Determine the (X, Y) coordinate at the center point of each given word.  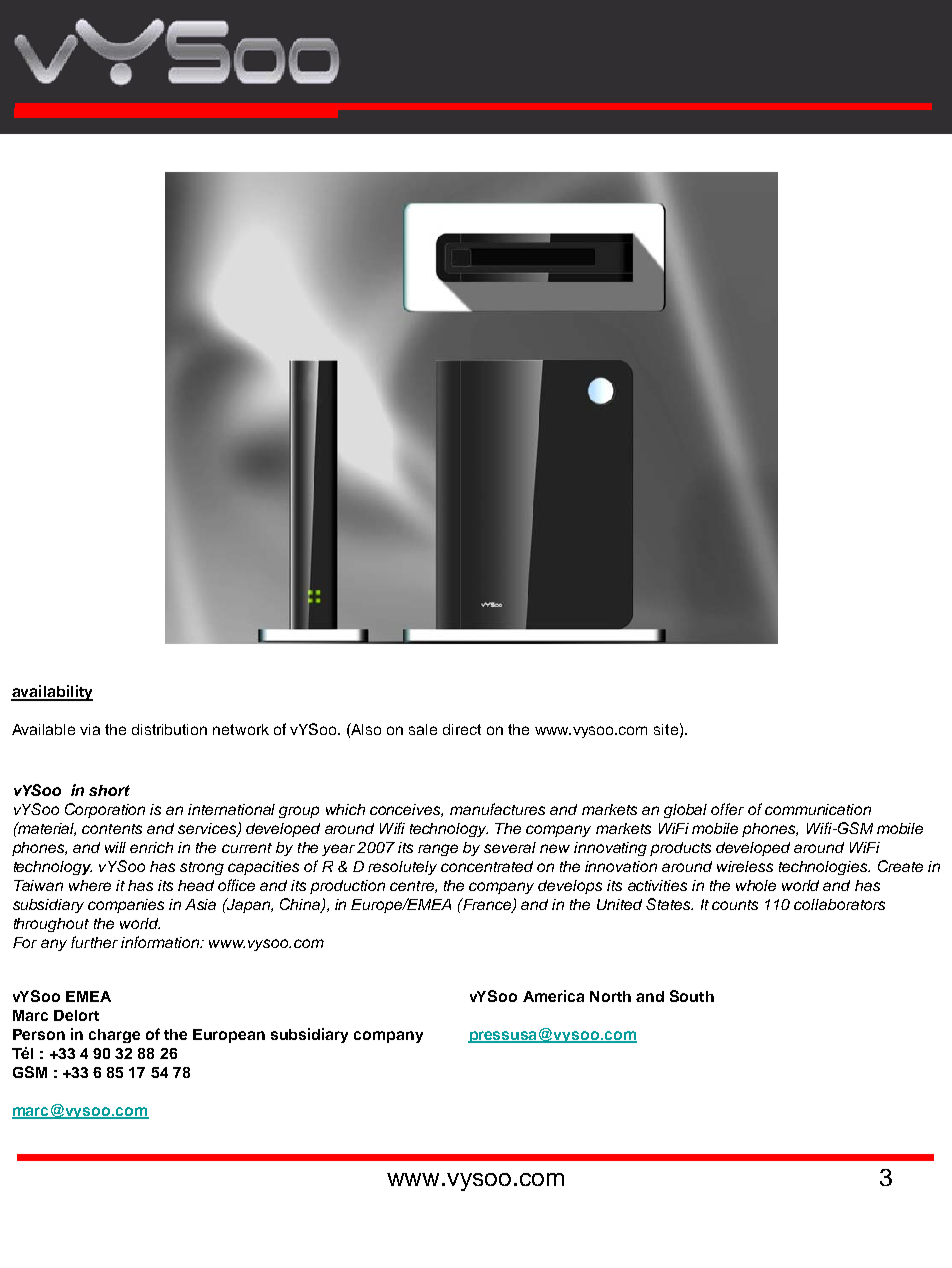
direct (462, 729)
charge (114, 1036)
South (692, 996)
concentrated (487, 866)
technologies (824, 868)
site (666, 729)
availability (52, 693)
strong (202, 868)
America (553, 996)
